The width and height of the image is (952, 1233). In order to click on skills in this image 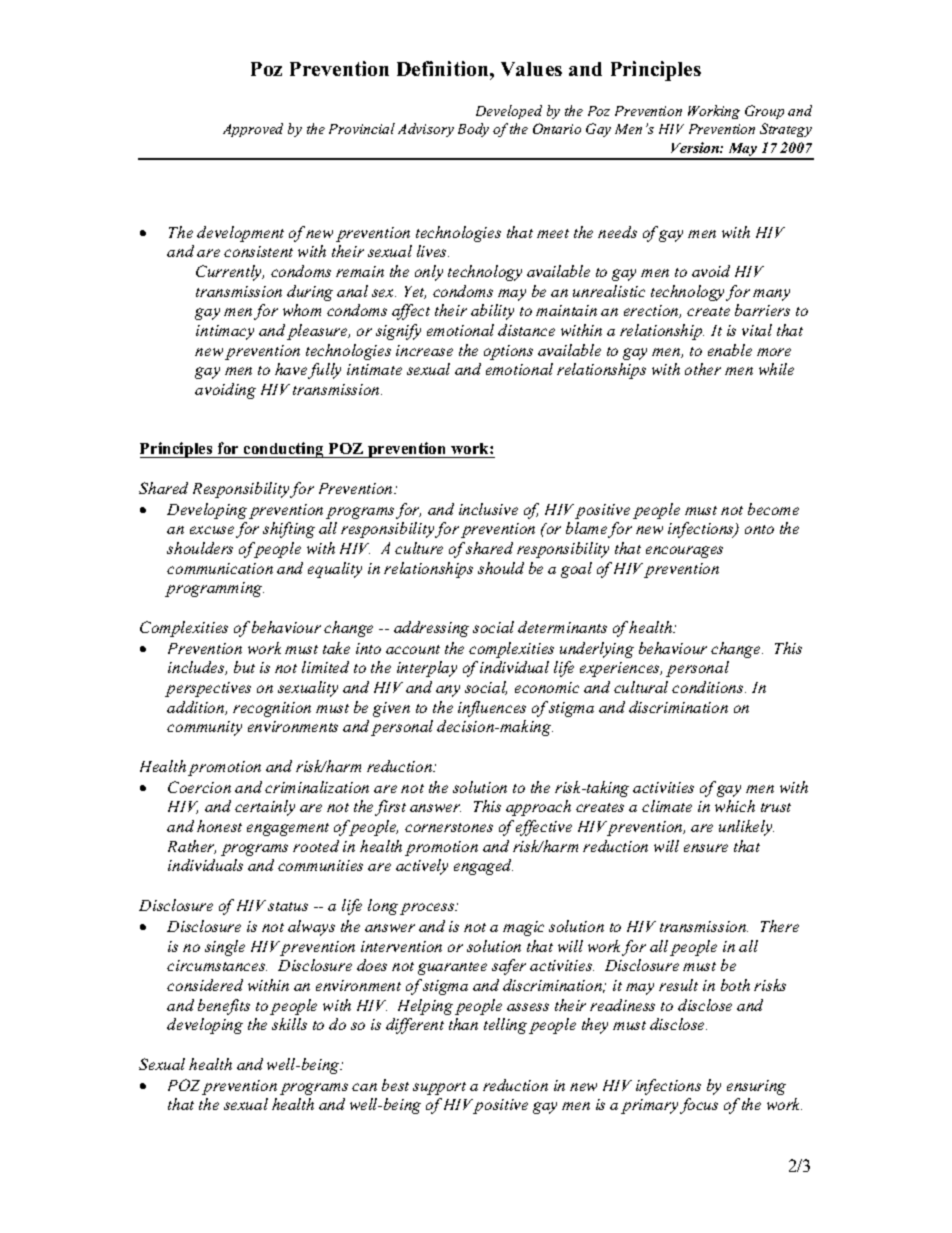, I will do `click(289, 1024)`.
